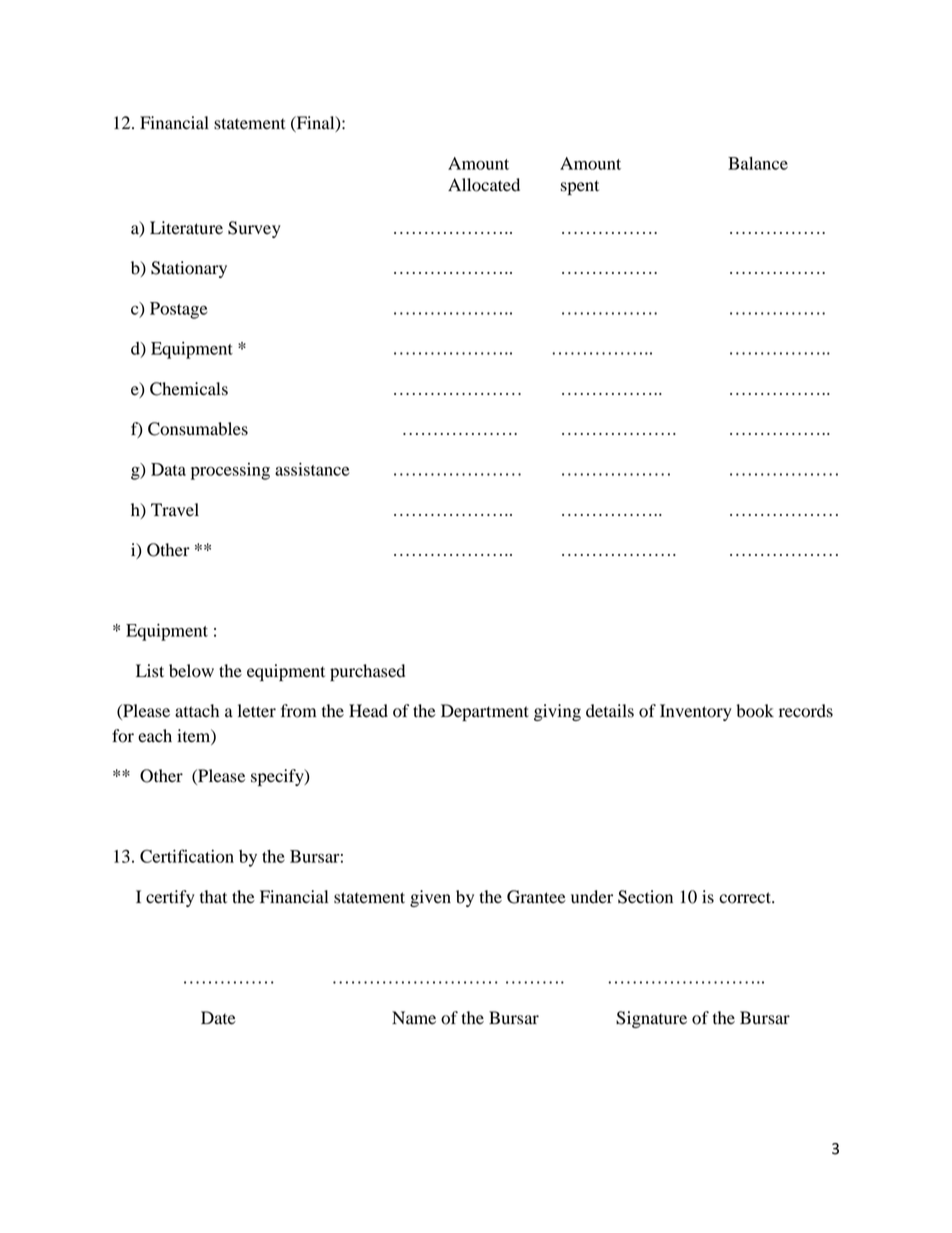  Describe the element at coordinates (651, 1019) in the screenshot. I see `Signature` at that location.
